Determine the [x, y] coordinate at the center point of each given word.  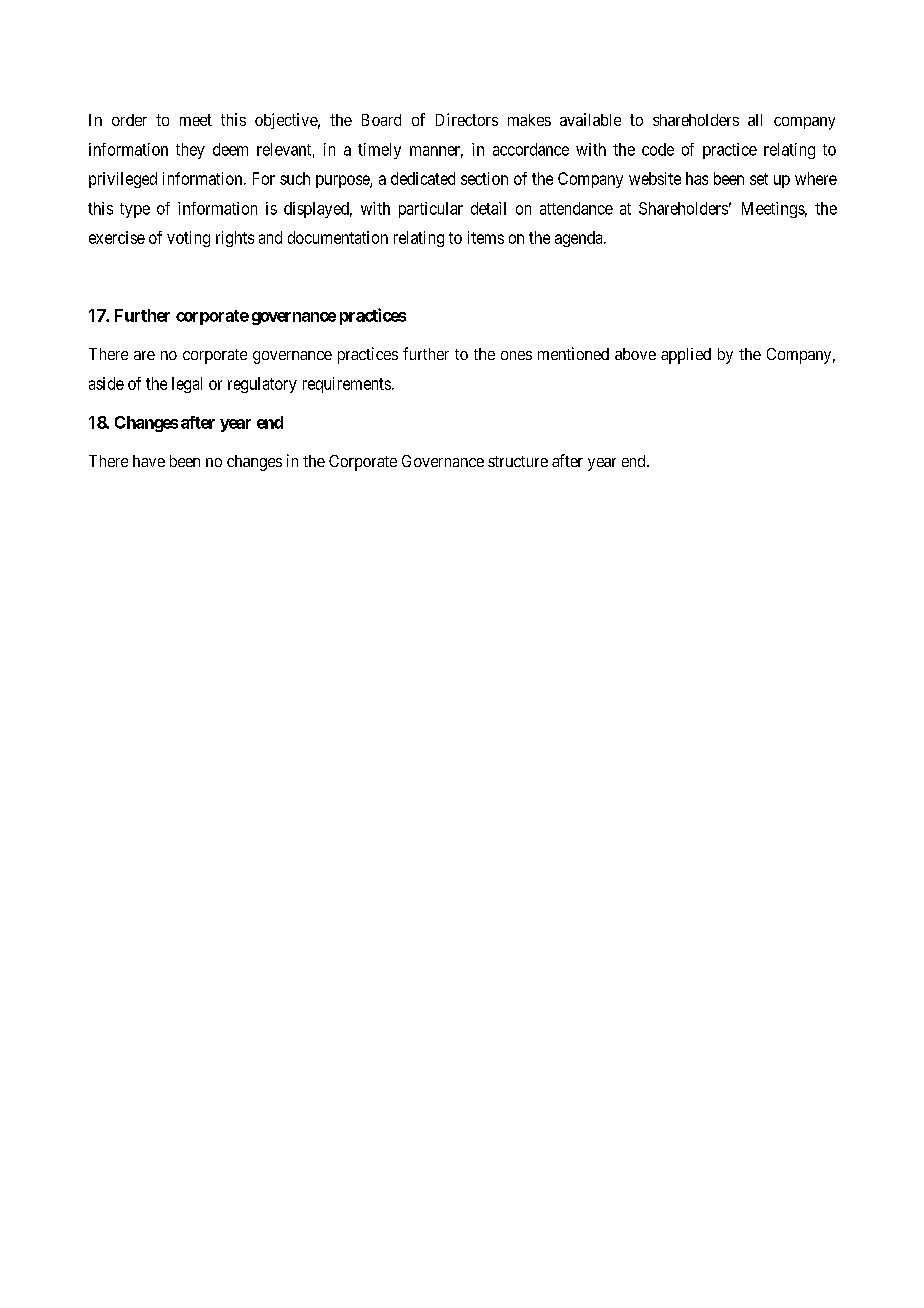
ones [516, 355]
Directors [467, 119]
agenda [580, 239]
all [755, 120]
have [149, 461]
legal [187, 385]
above [635, 354]
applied [686, 356]
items [486, 237]
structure [518, 461]
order [129, 120]
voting [188, 239]
